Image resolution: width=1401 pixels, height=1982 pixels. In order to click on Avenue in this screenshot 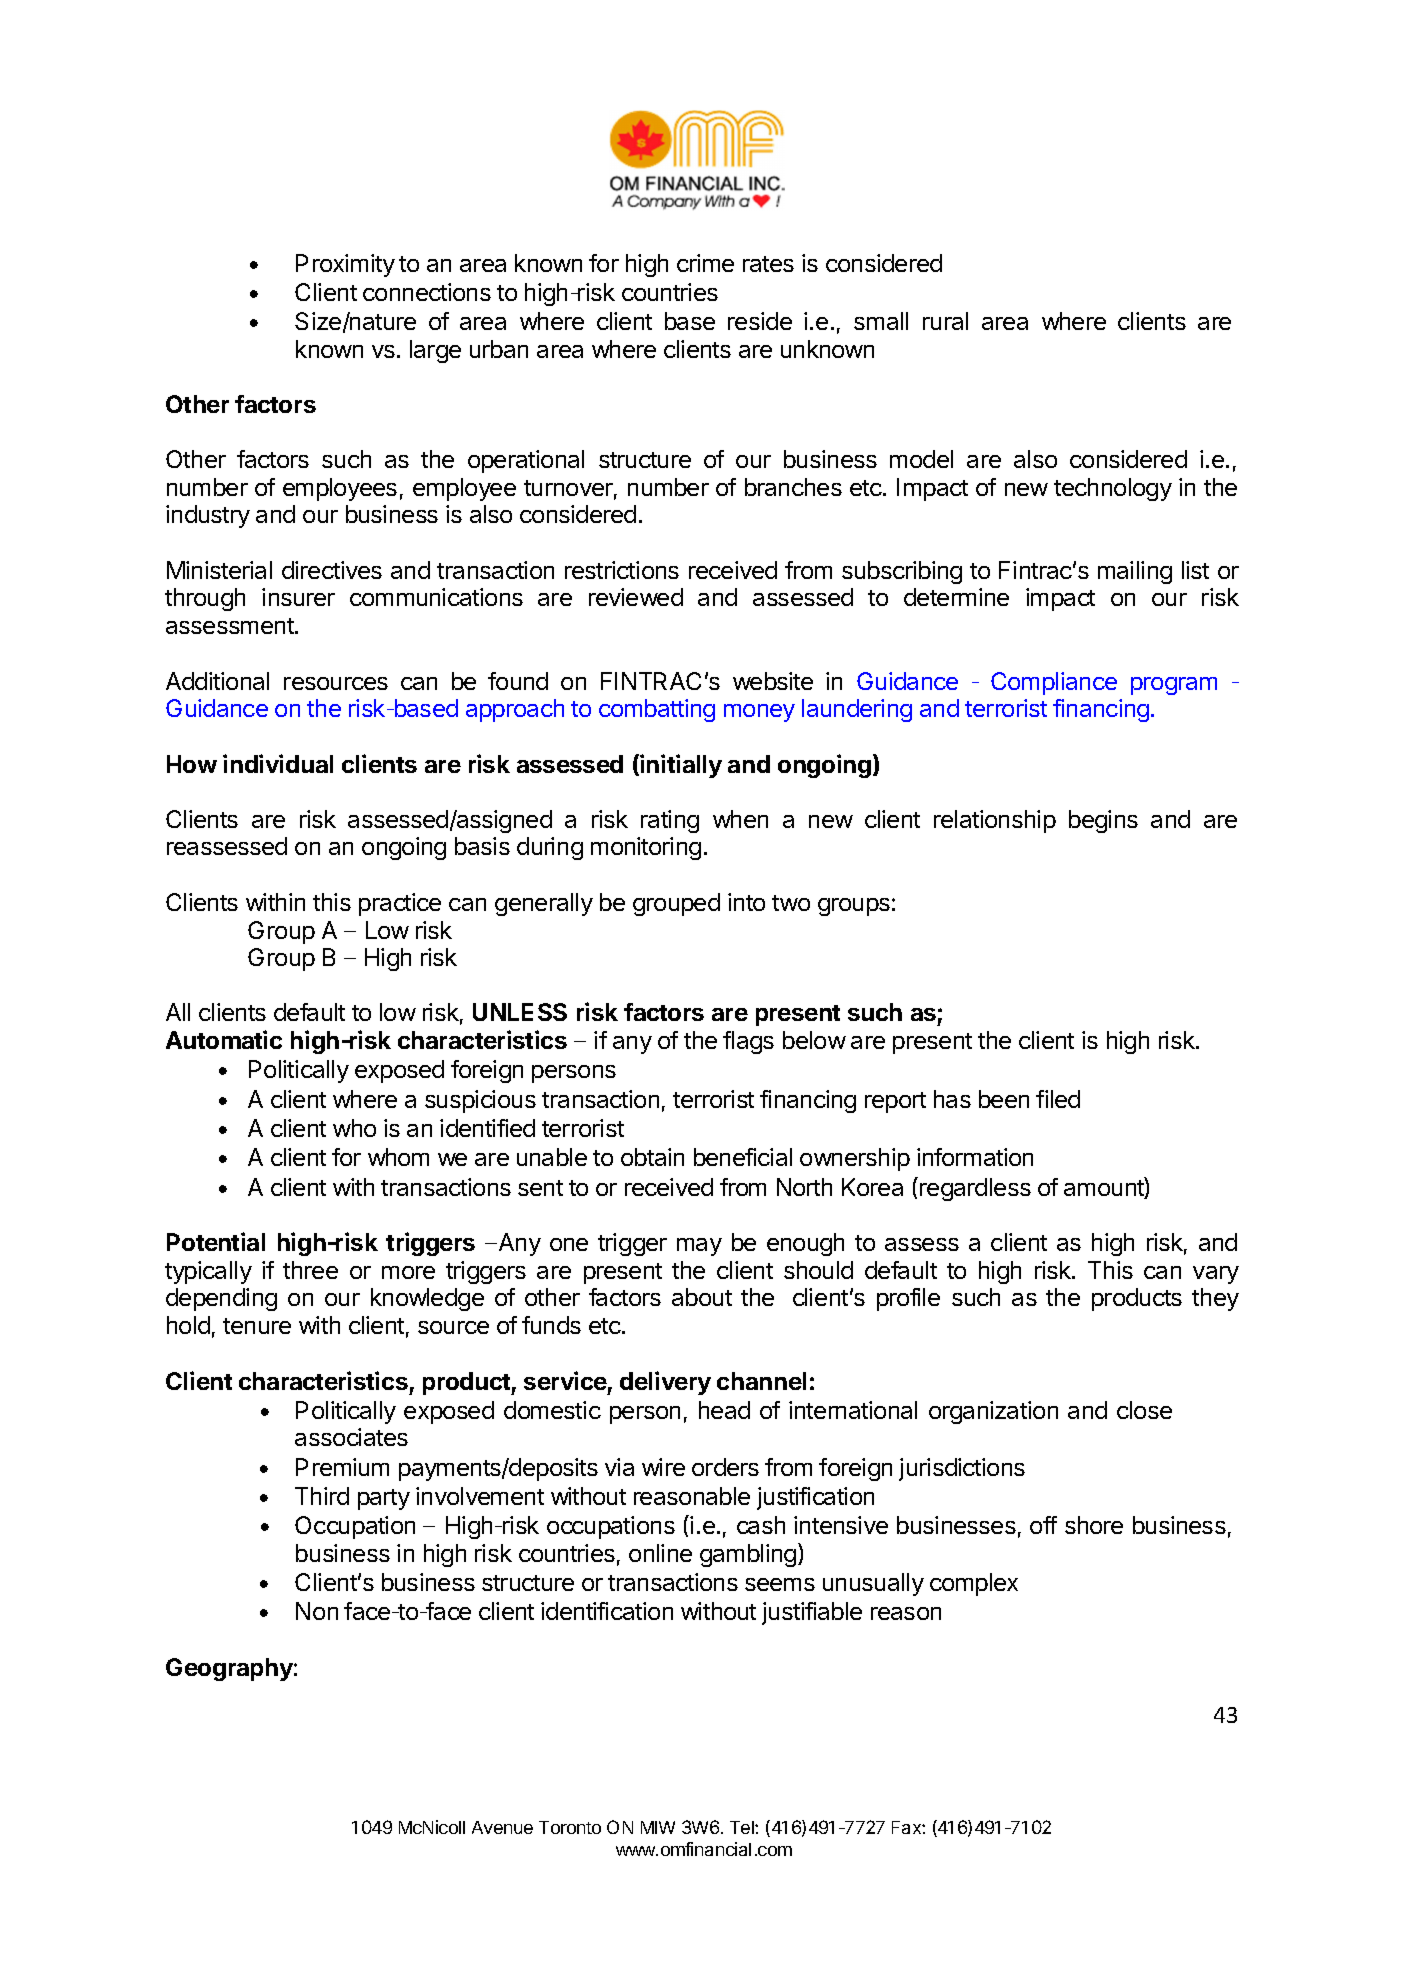, I will do `click(502, 1827)`.
